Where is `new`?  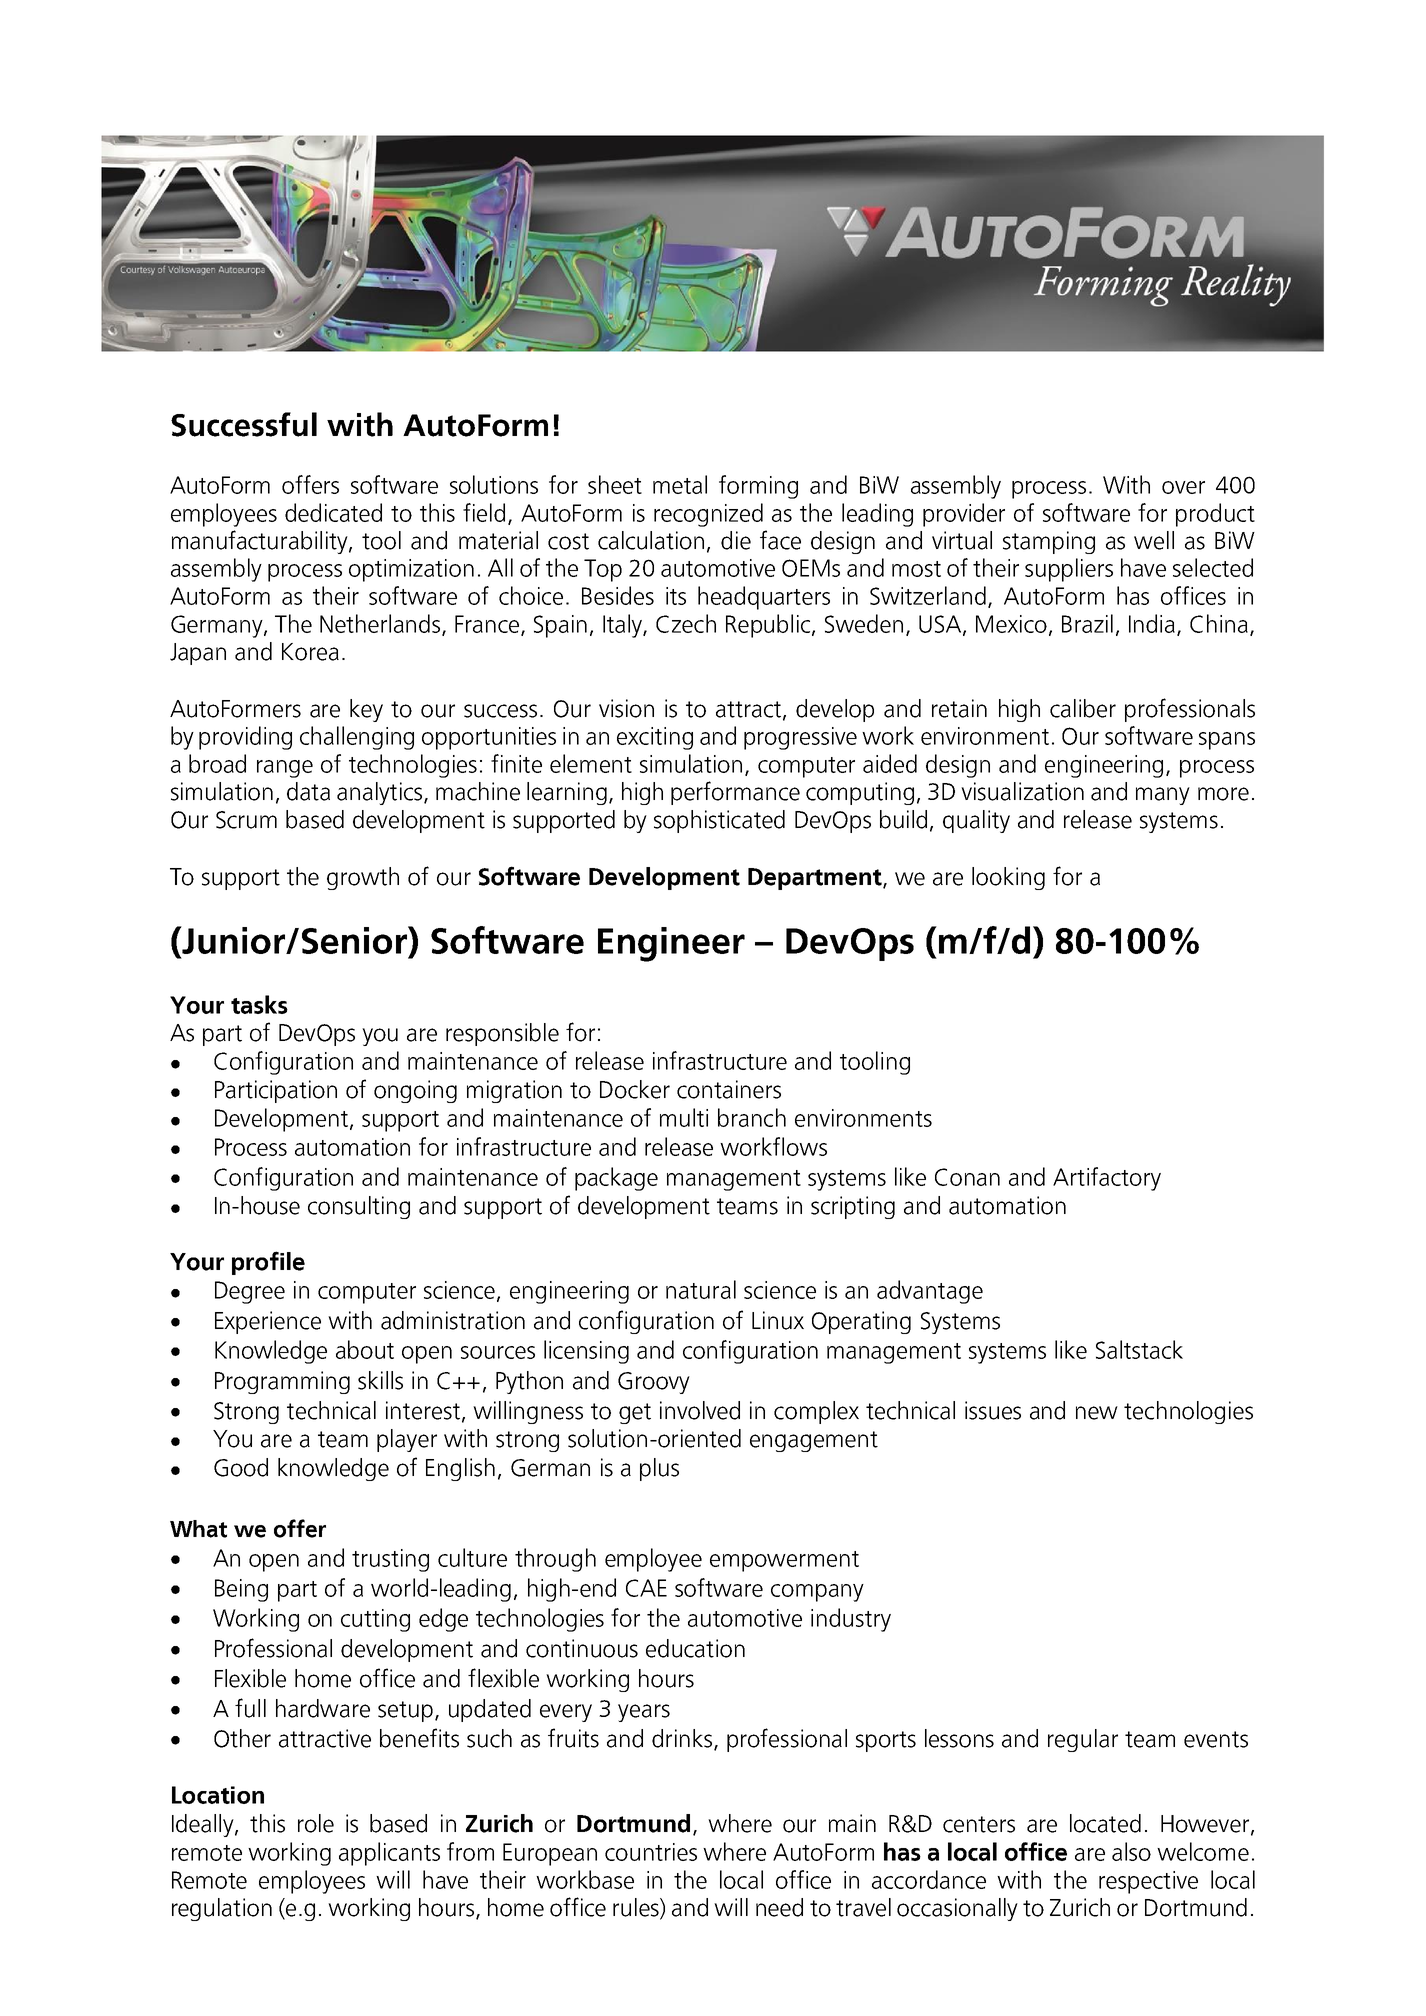
new is located at coordinates (1097, 1413).
